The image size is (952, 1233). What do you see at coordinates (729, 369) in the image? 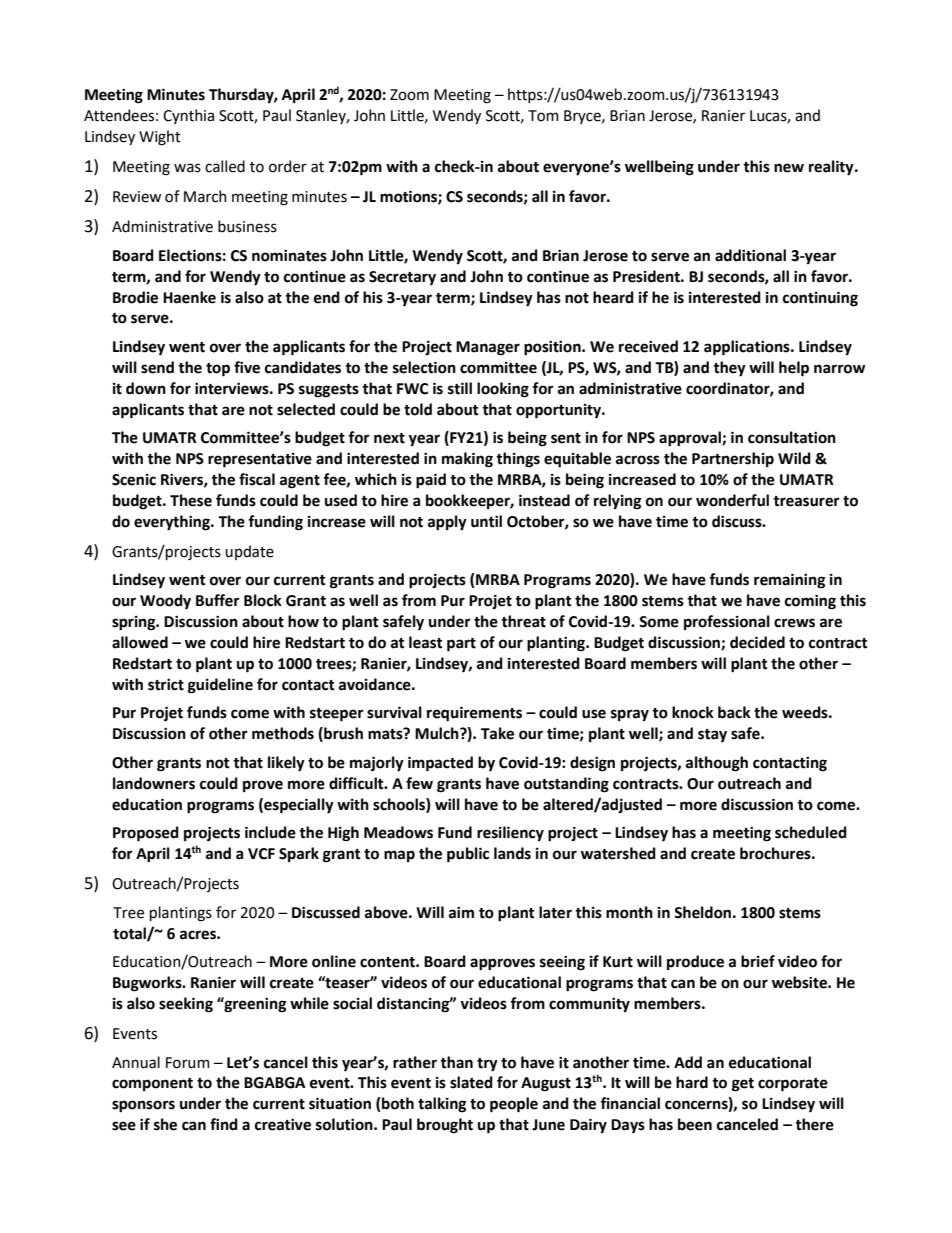
I see `they` at bounding box center [729, 369].
